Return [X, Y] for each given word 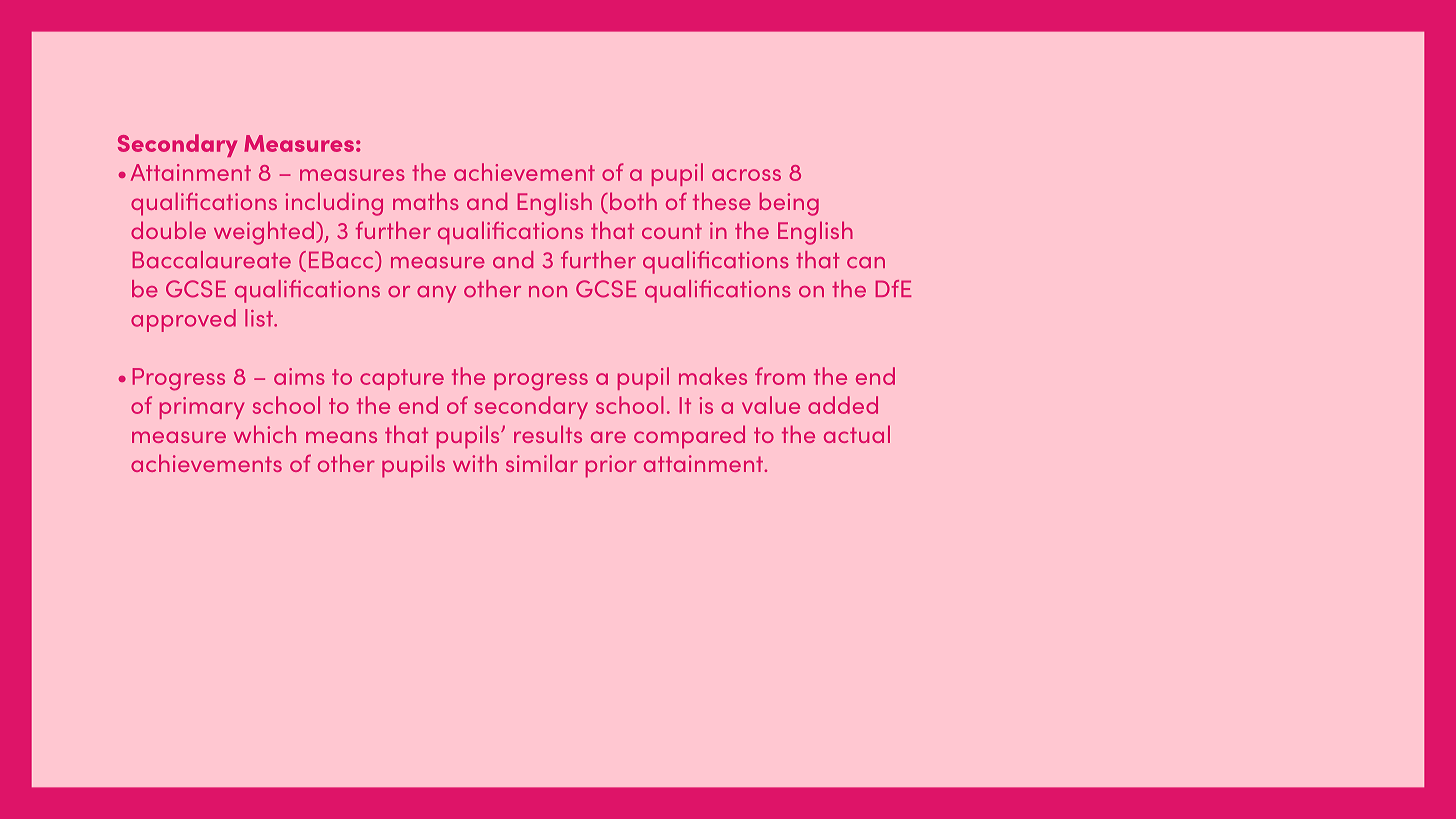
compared [689, 437]
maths [426, 201]
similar [542, 463]
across [746, 175]
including [334, 204]
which [265, 434]
